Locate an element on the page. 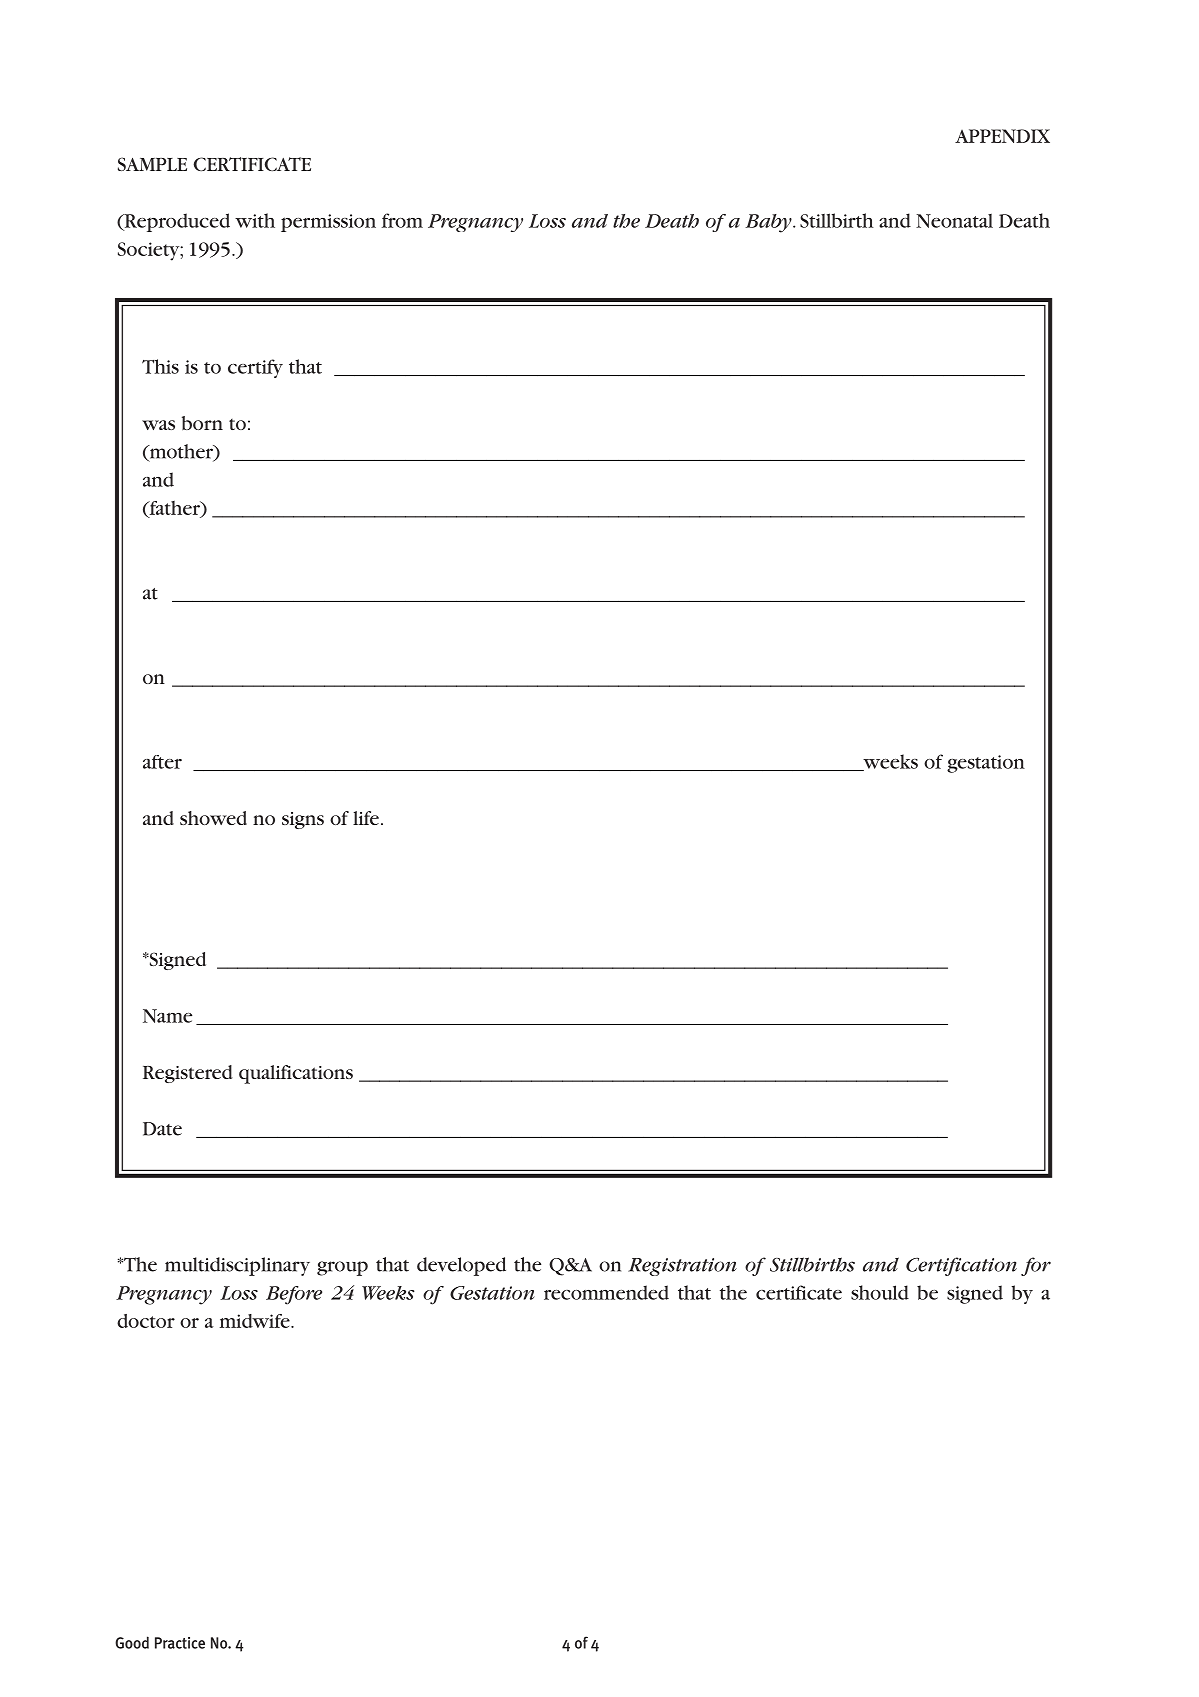  showed is located at coordinates (213, 818).
